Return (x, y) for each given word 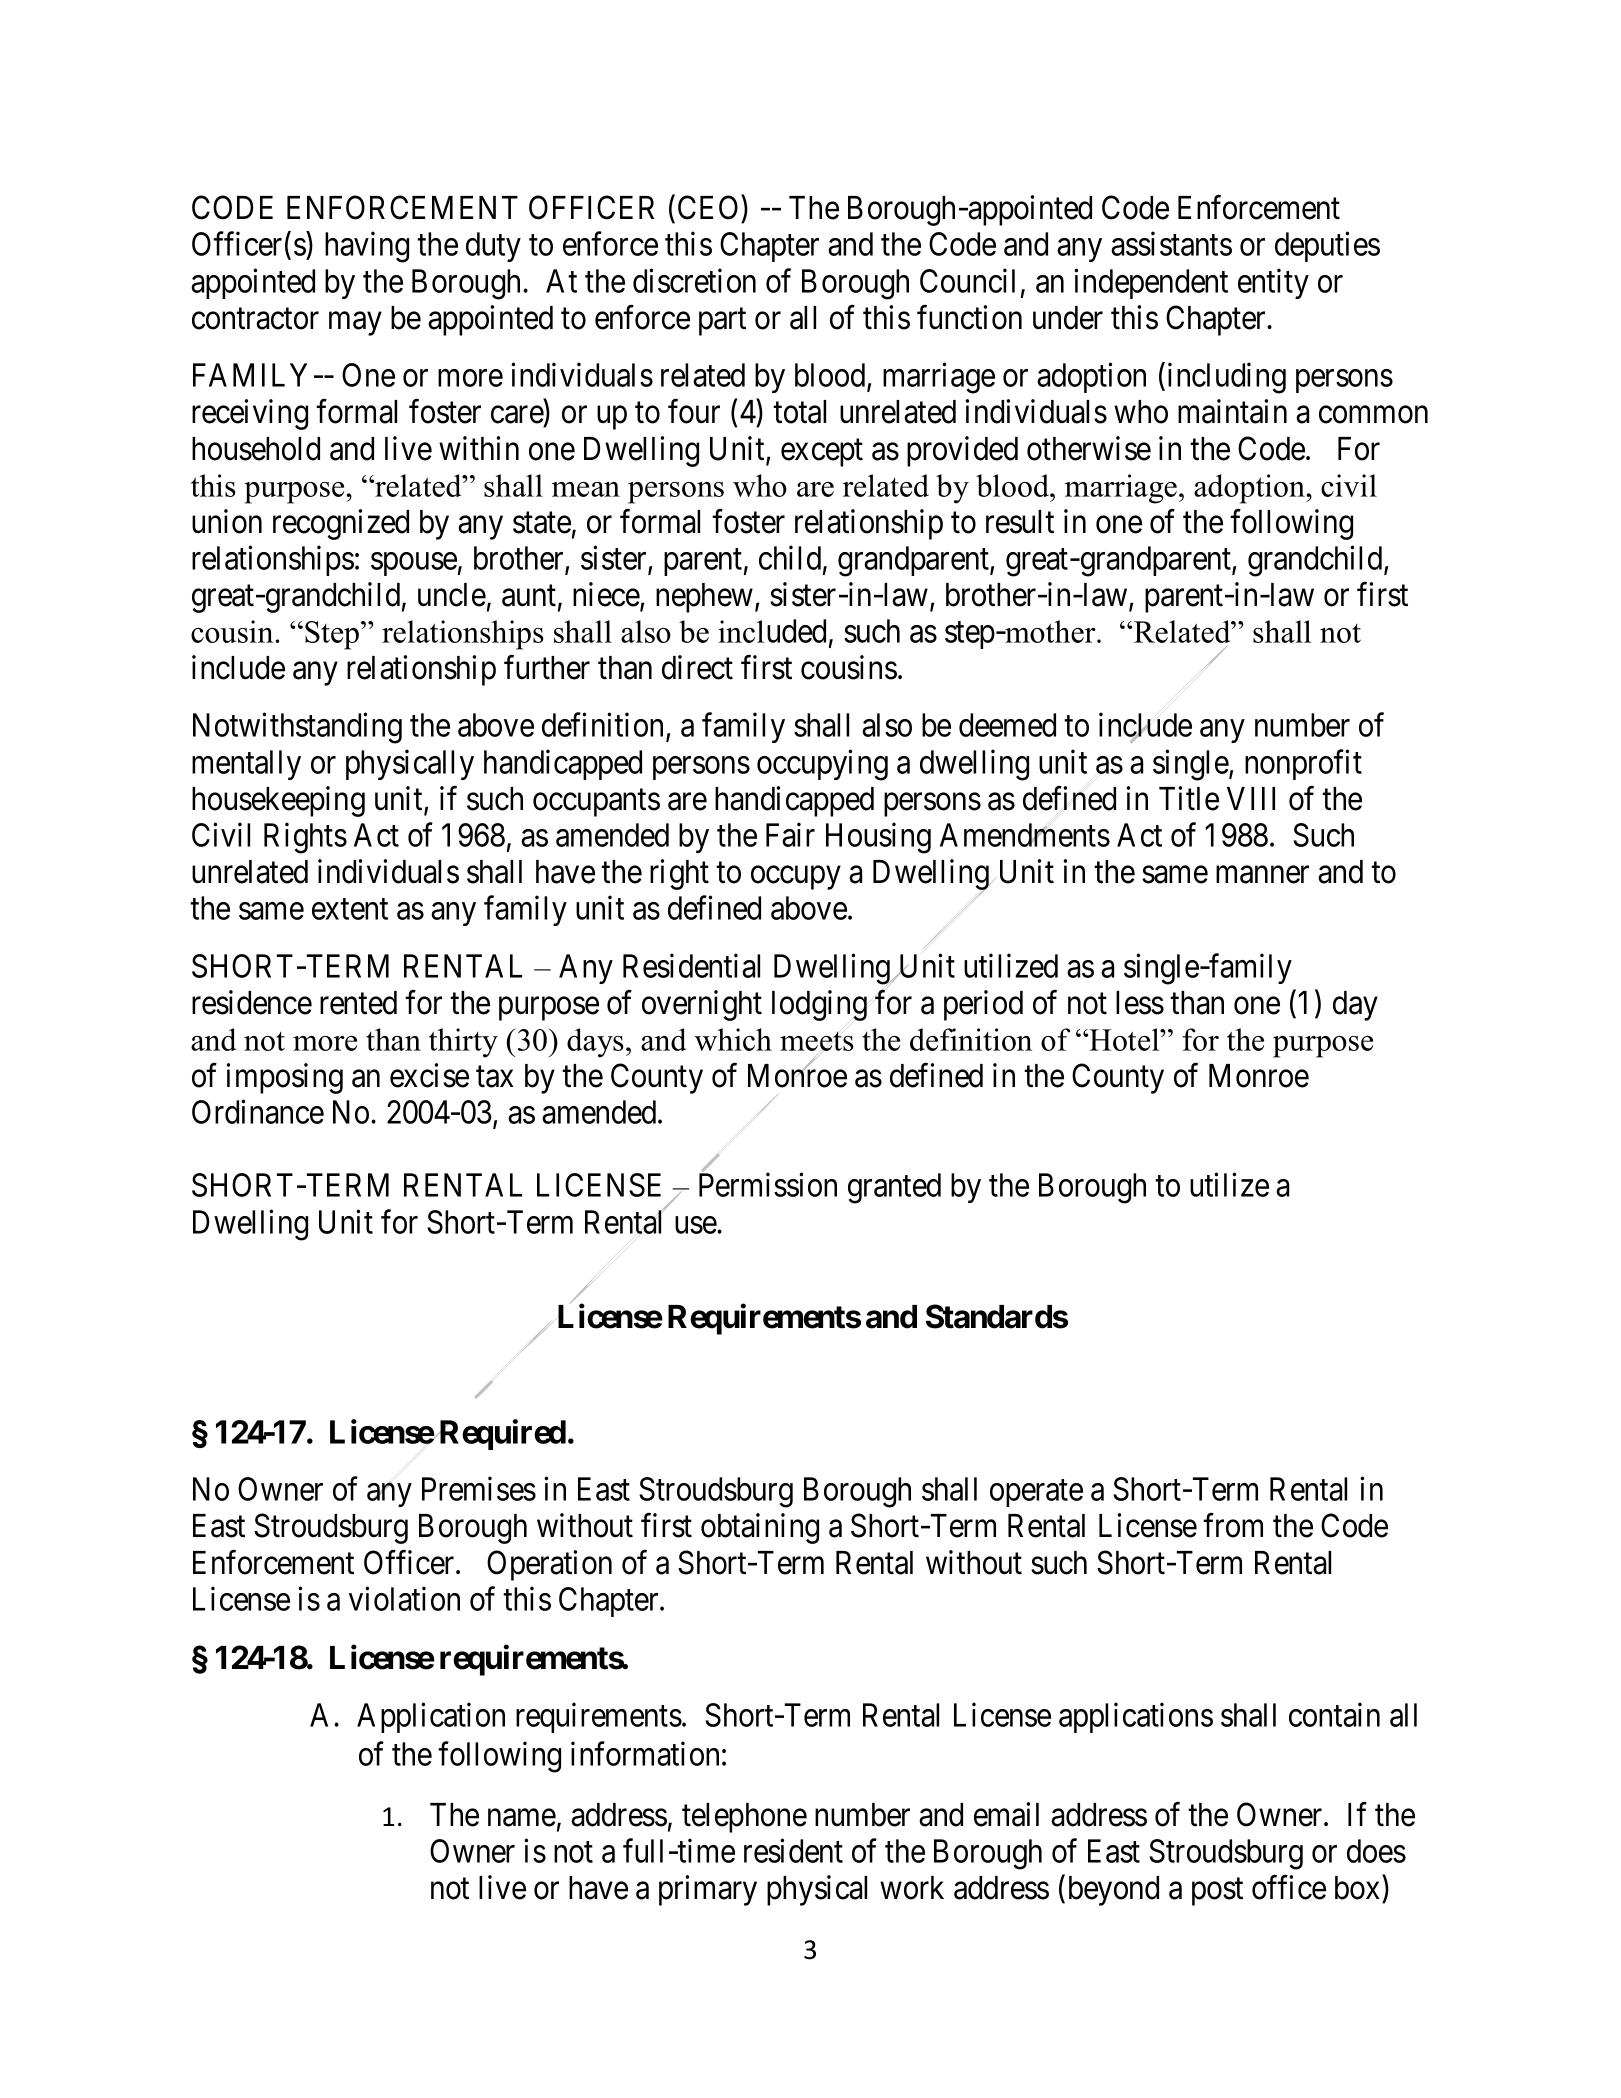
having (367, 247)
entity (1273, 283)
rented (358, 1003)
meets (817, 1041)
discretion (694, 280)
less (1140, 1003)
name (522, 1818)
